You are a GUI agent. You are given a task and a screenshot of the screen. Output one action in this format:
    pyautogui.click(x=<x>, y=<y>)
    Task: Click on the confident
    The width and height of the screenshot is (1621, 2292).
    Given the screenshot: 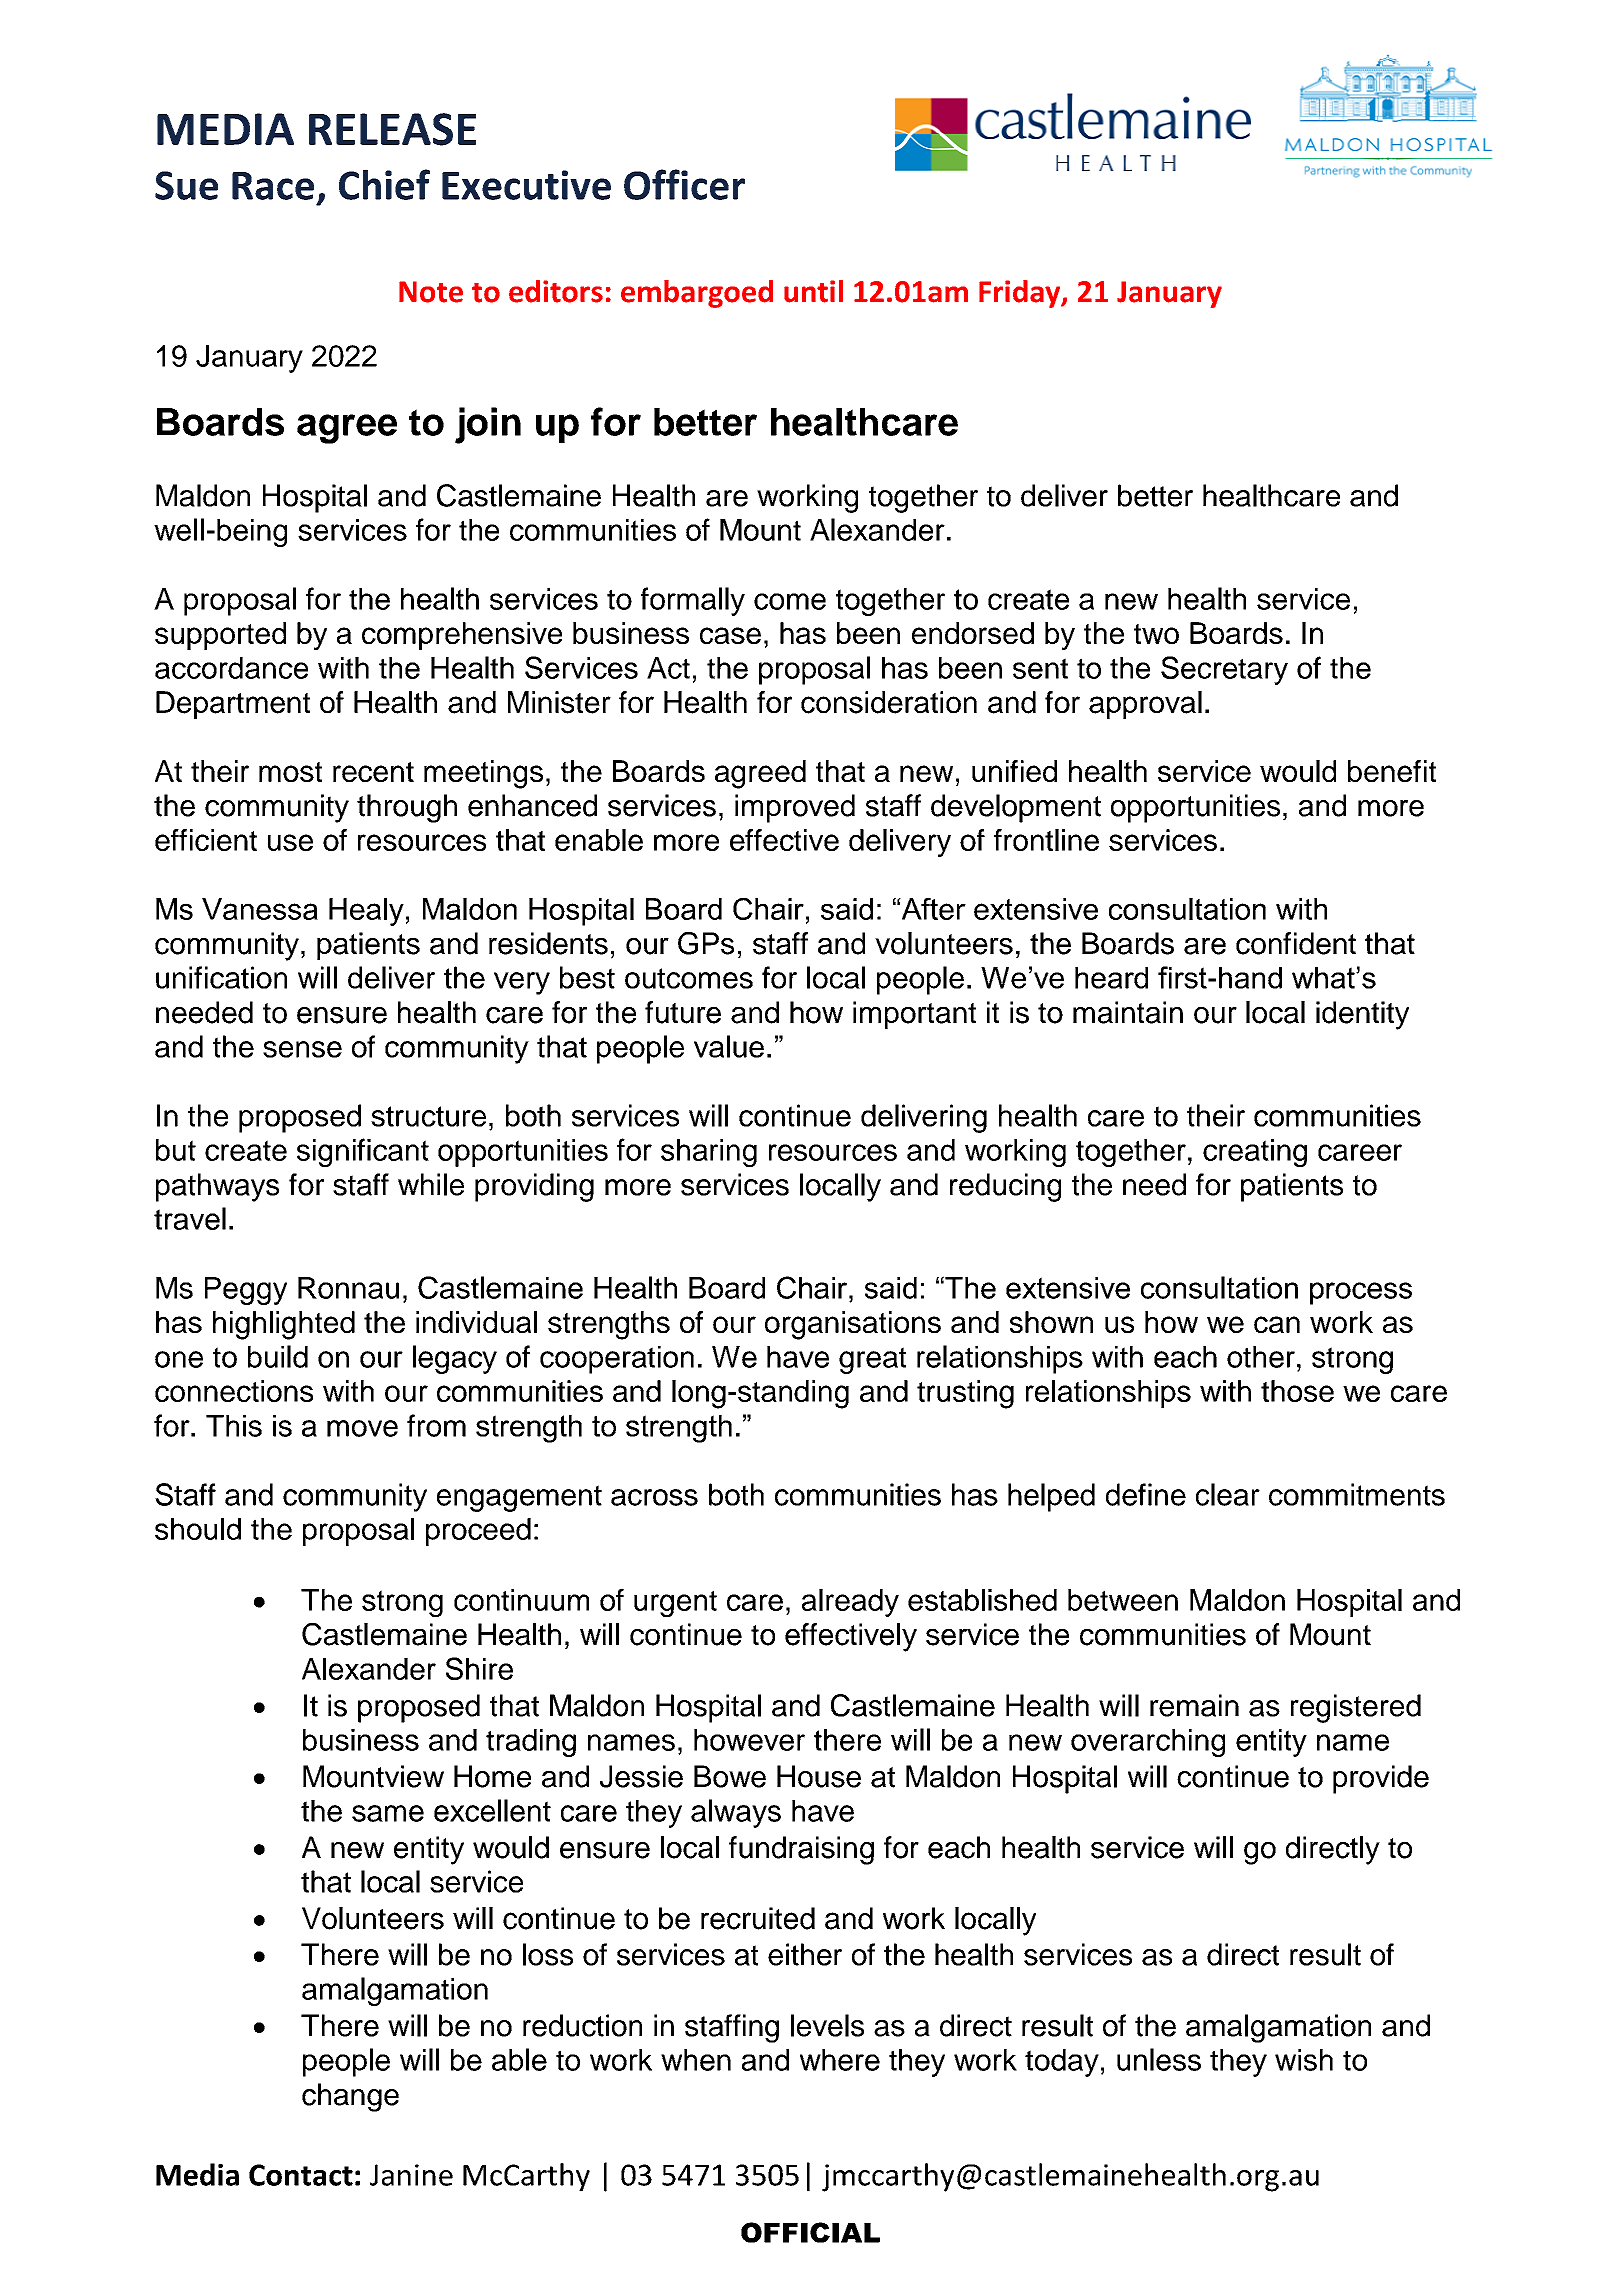 What is the action you would take?
    pyautogui.click(x=1296, y=943)
